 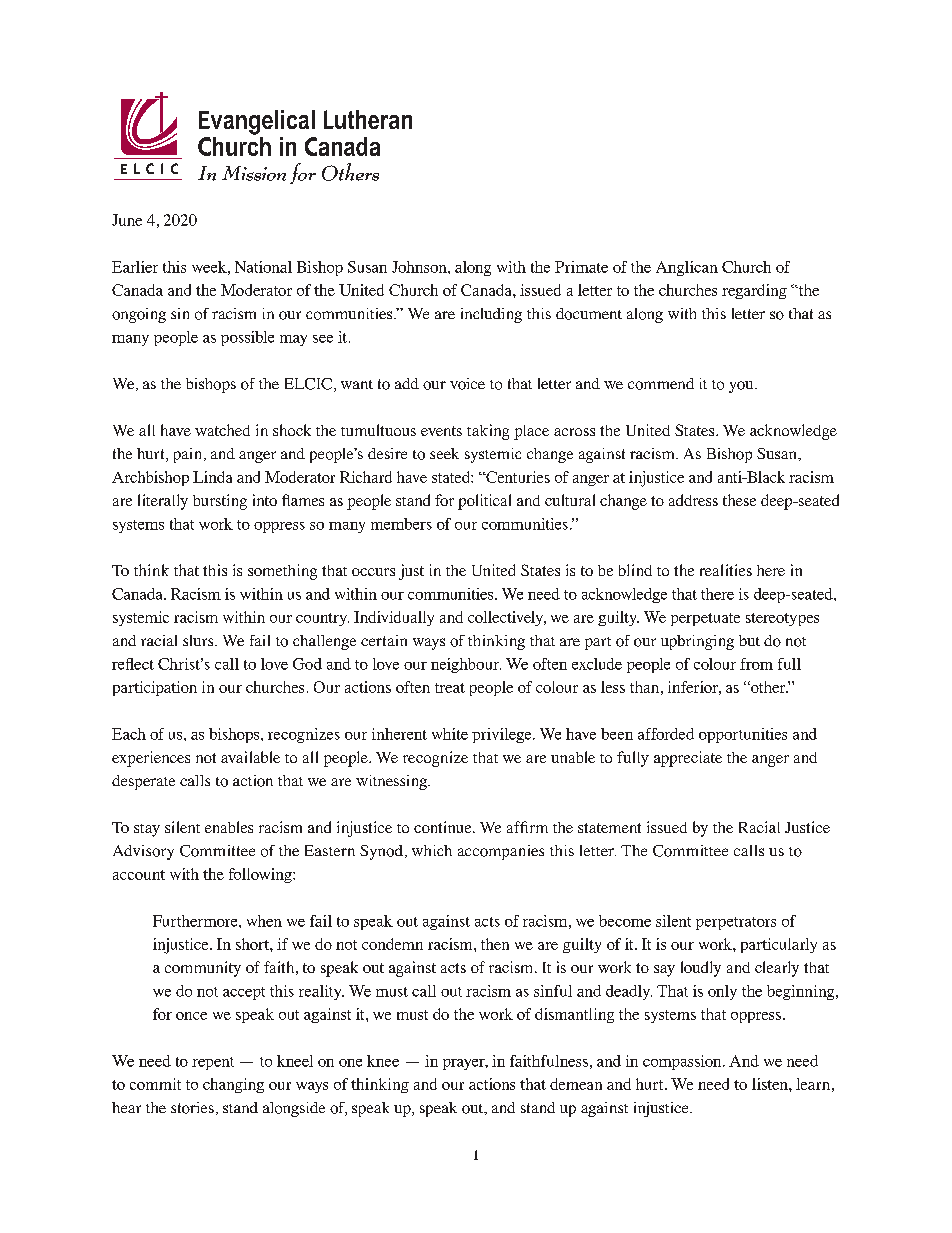 What do you see at coordinates (213, 1063) in the screenshot?
I see `repent` at bounding box center [213, 1063].
